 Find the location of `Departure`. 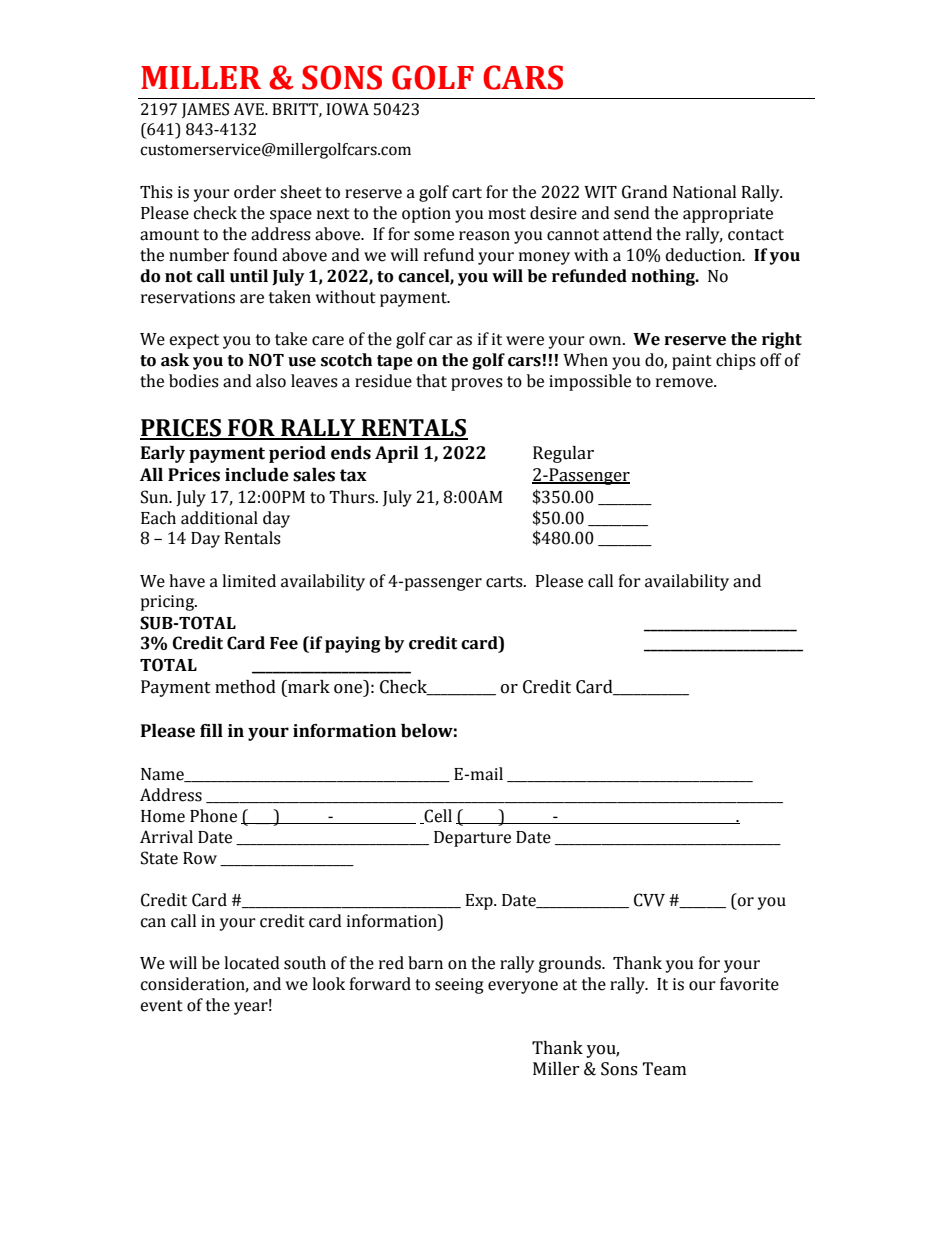

Departure is located at coordinates (472, 839).
